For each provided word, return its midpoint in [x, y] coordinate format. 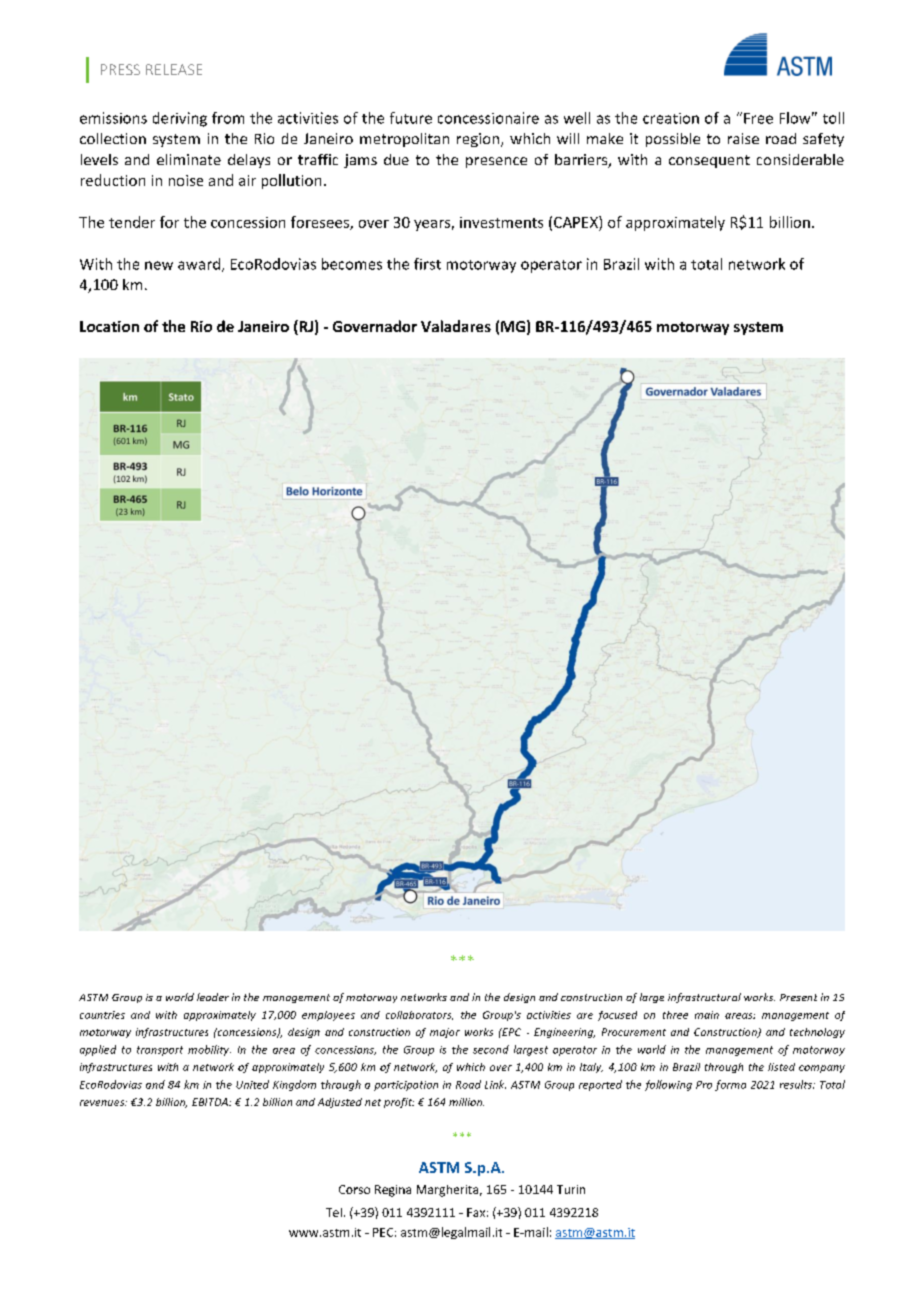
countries [102, 1015]
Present [798, 997]
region [479, 140]
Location [109, 326]
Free [758, 118]
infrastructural [704, 998]
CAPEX [577, 222]
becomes [352, 264]
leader [213, 997]
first [427, 264]
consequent [709, 161]
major [445, 1033]
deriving [180, 119]
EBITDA [211, 1102]
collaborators [419, 1015]
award [199, 264]
